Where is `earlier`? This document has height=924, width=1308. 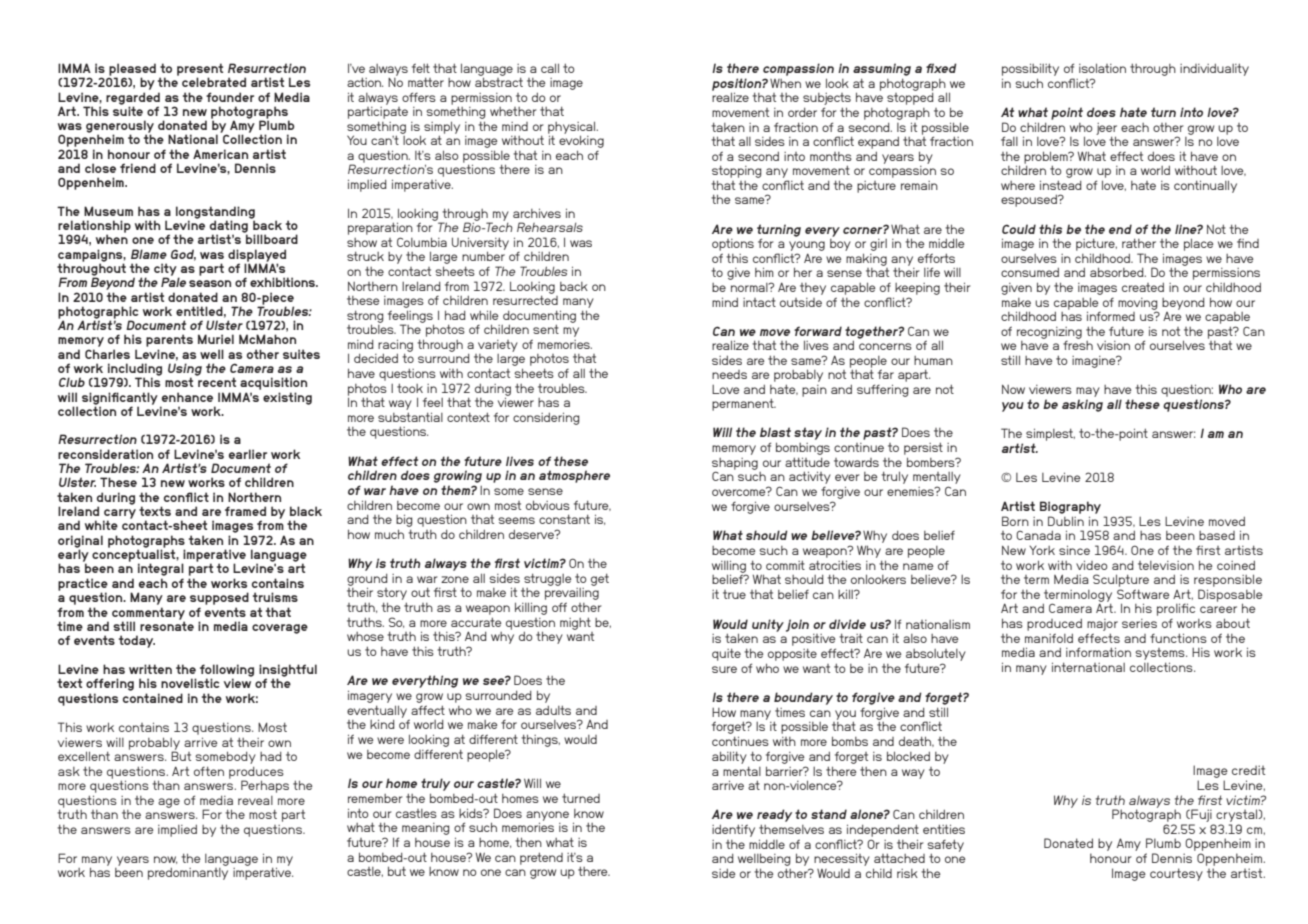 earlier is located at coordinates (248, 454).
